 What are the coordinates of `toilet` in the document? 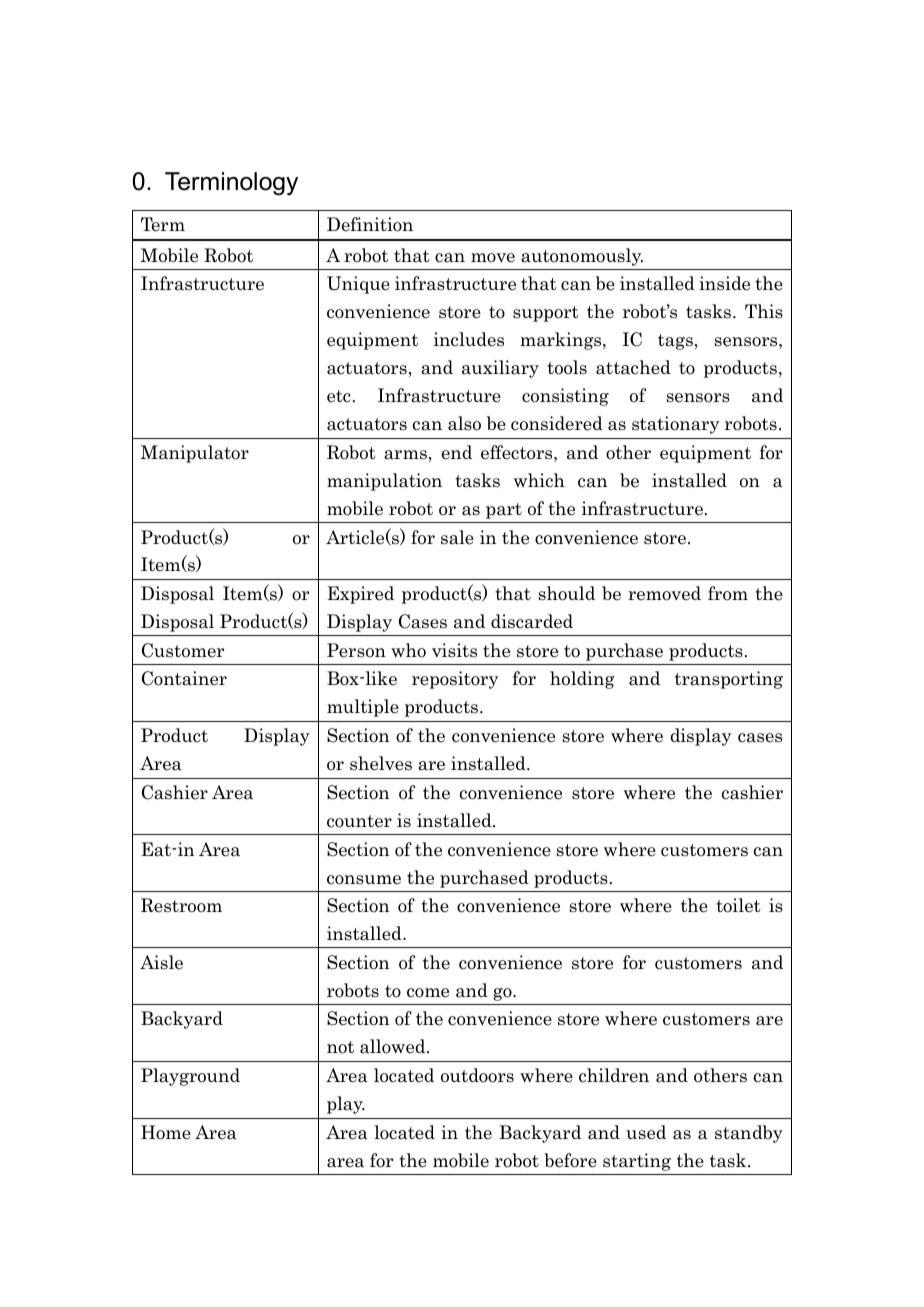 It's located at (738, 905).
